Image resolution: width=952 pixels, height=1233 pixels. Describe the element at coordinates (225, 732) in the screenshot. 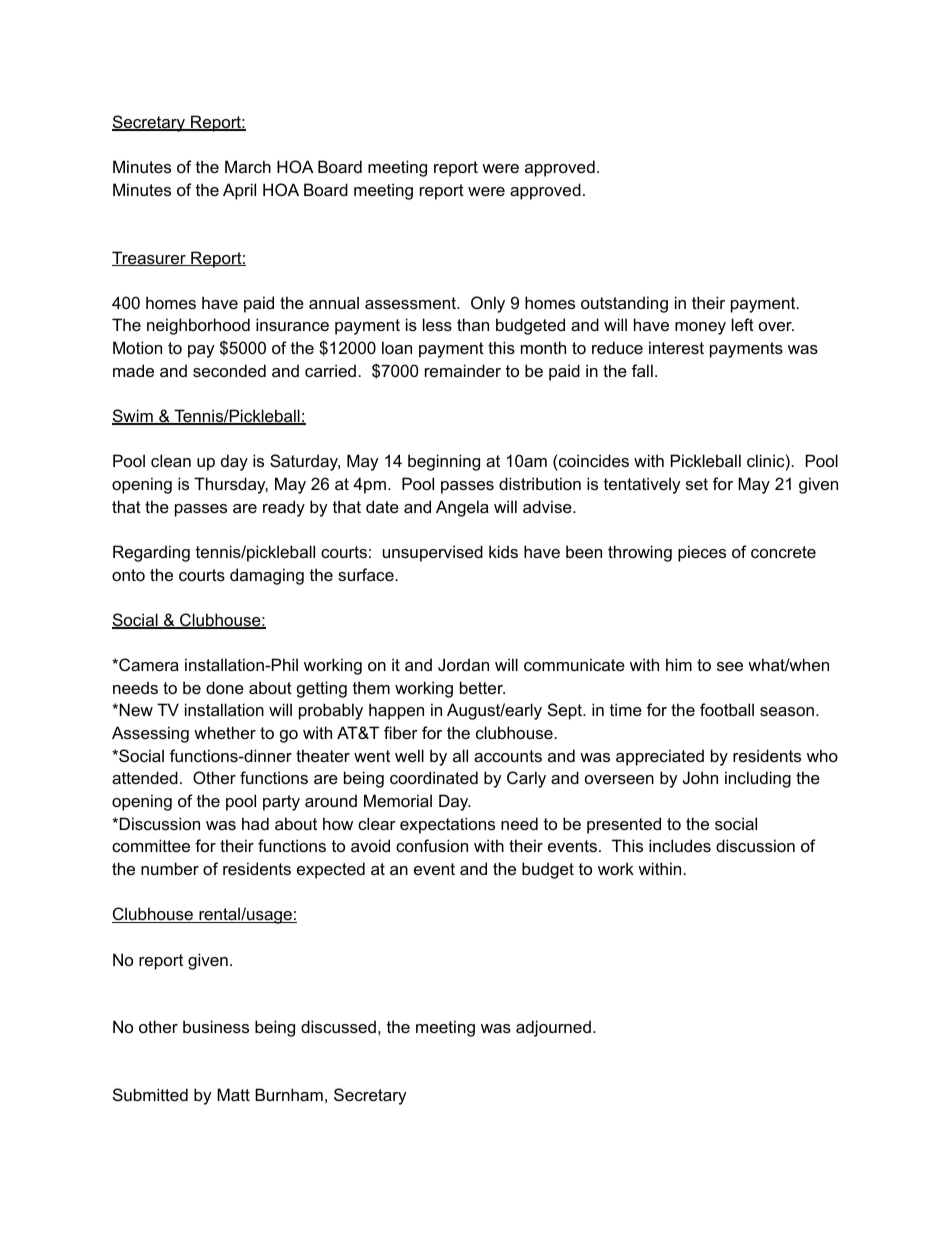

I see `whether` at that location.
